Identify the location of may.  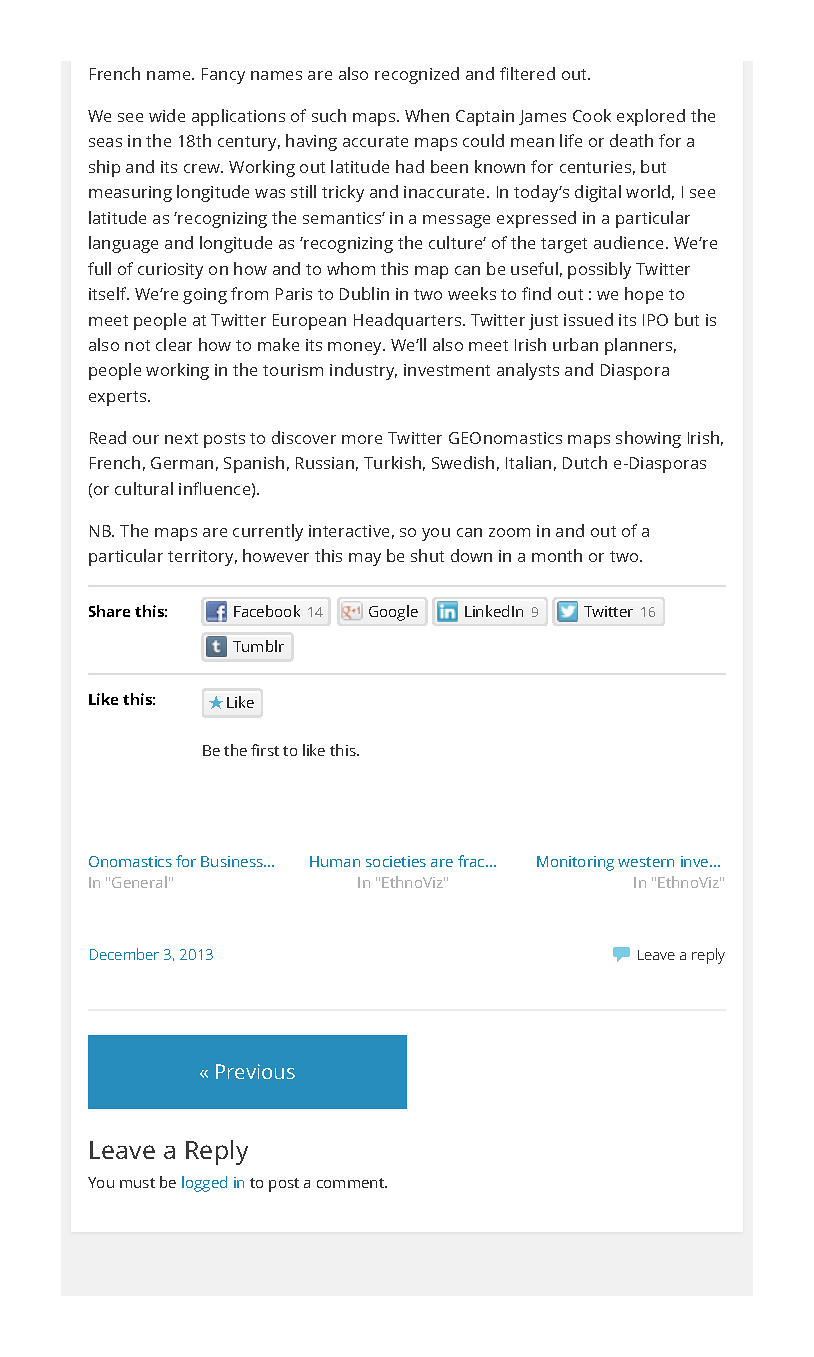
(365, 559).
